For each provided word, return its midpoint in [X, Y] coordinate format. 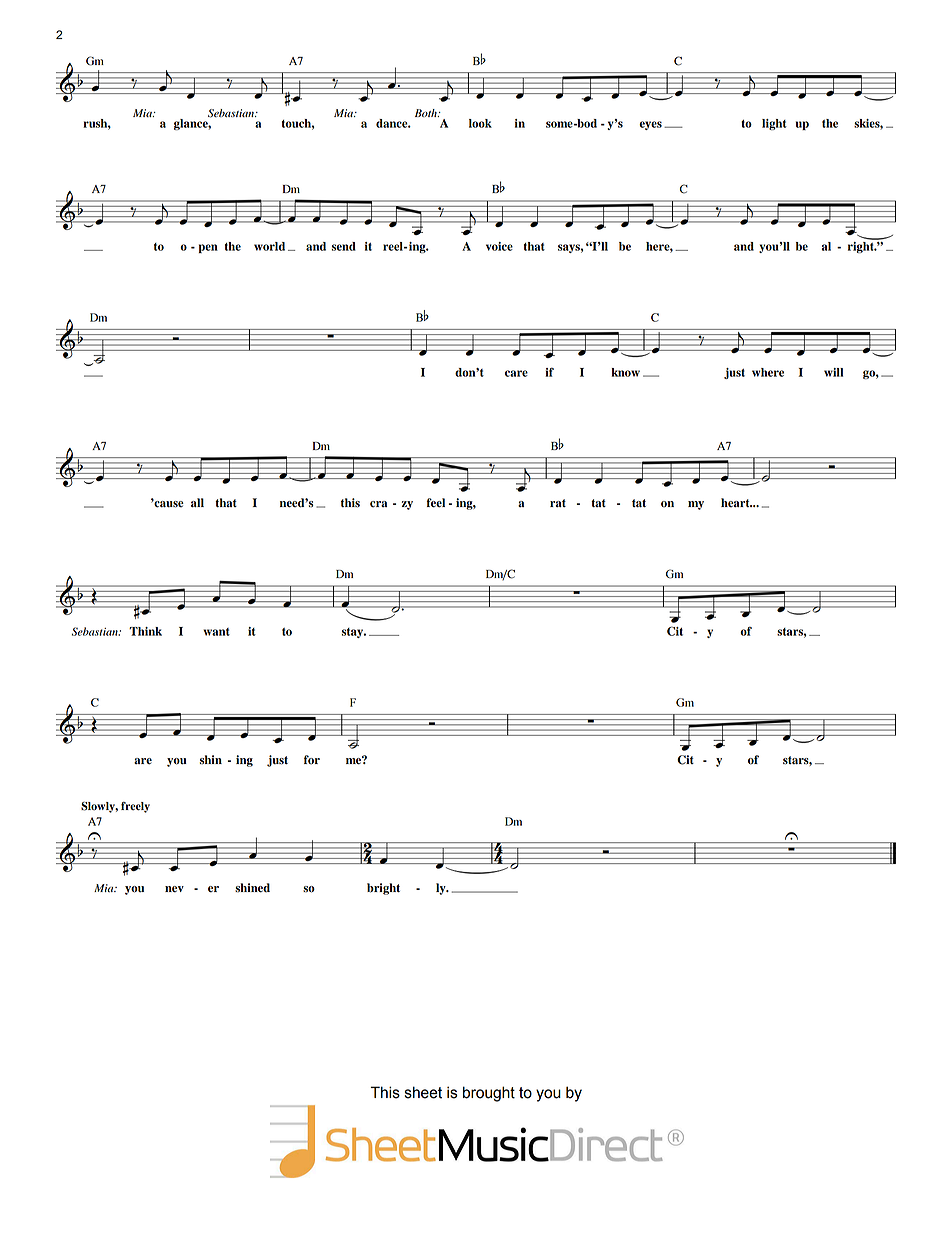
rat [558, 503]
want [216, 632]
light [774, 124]
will [833, 372]
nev [174, 889]
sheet [423, 1092]
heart [736, 503]
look [480, 123]
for [312, 760]
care [516, 373]
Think [145, 631]
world [269, 246]
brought [489, 1094]
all [197, 503]
